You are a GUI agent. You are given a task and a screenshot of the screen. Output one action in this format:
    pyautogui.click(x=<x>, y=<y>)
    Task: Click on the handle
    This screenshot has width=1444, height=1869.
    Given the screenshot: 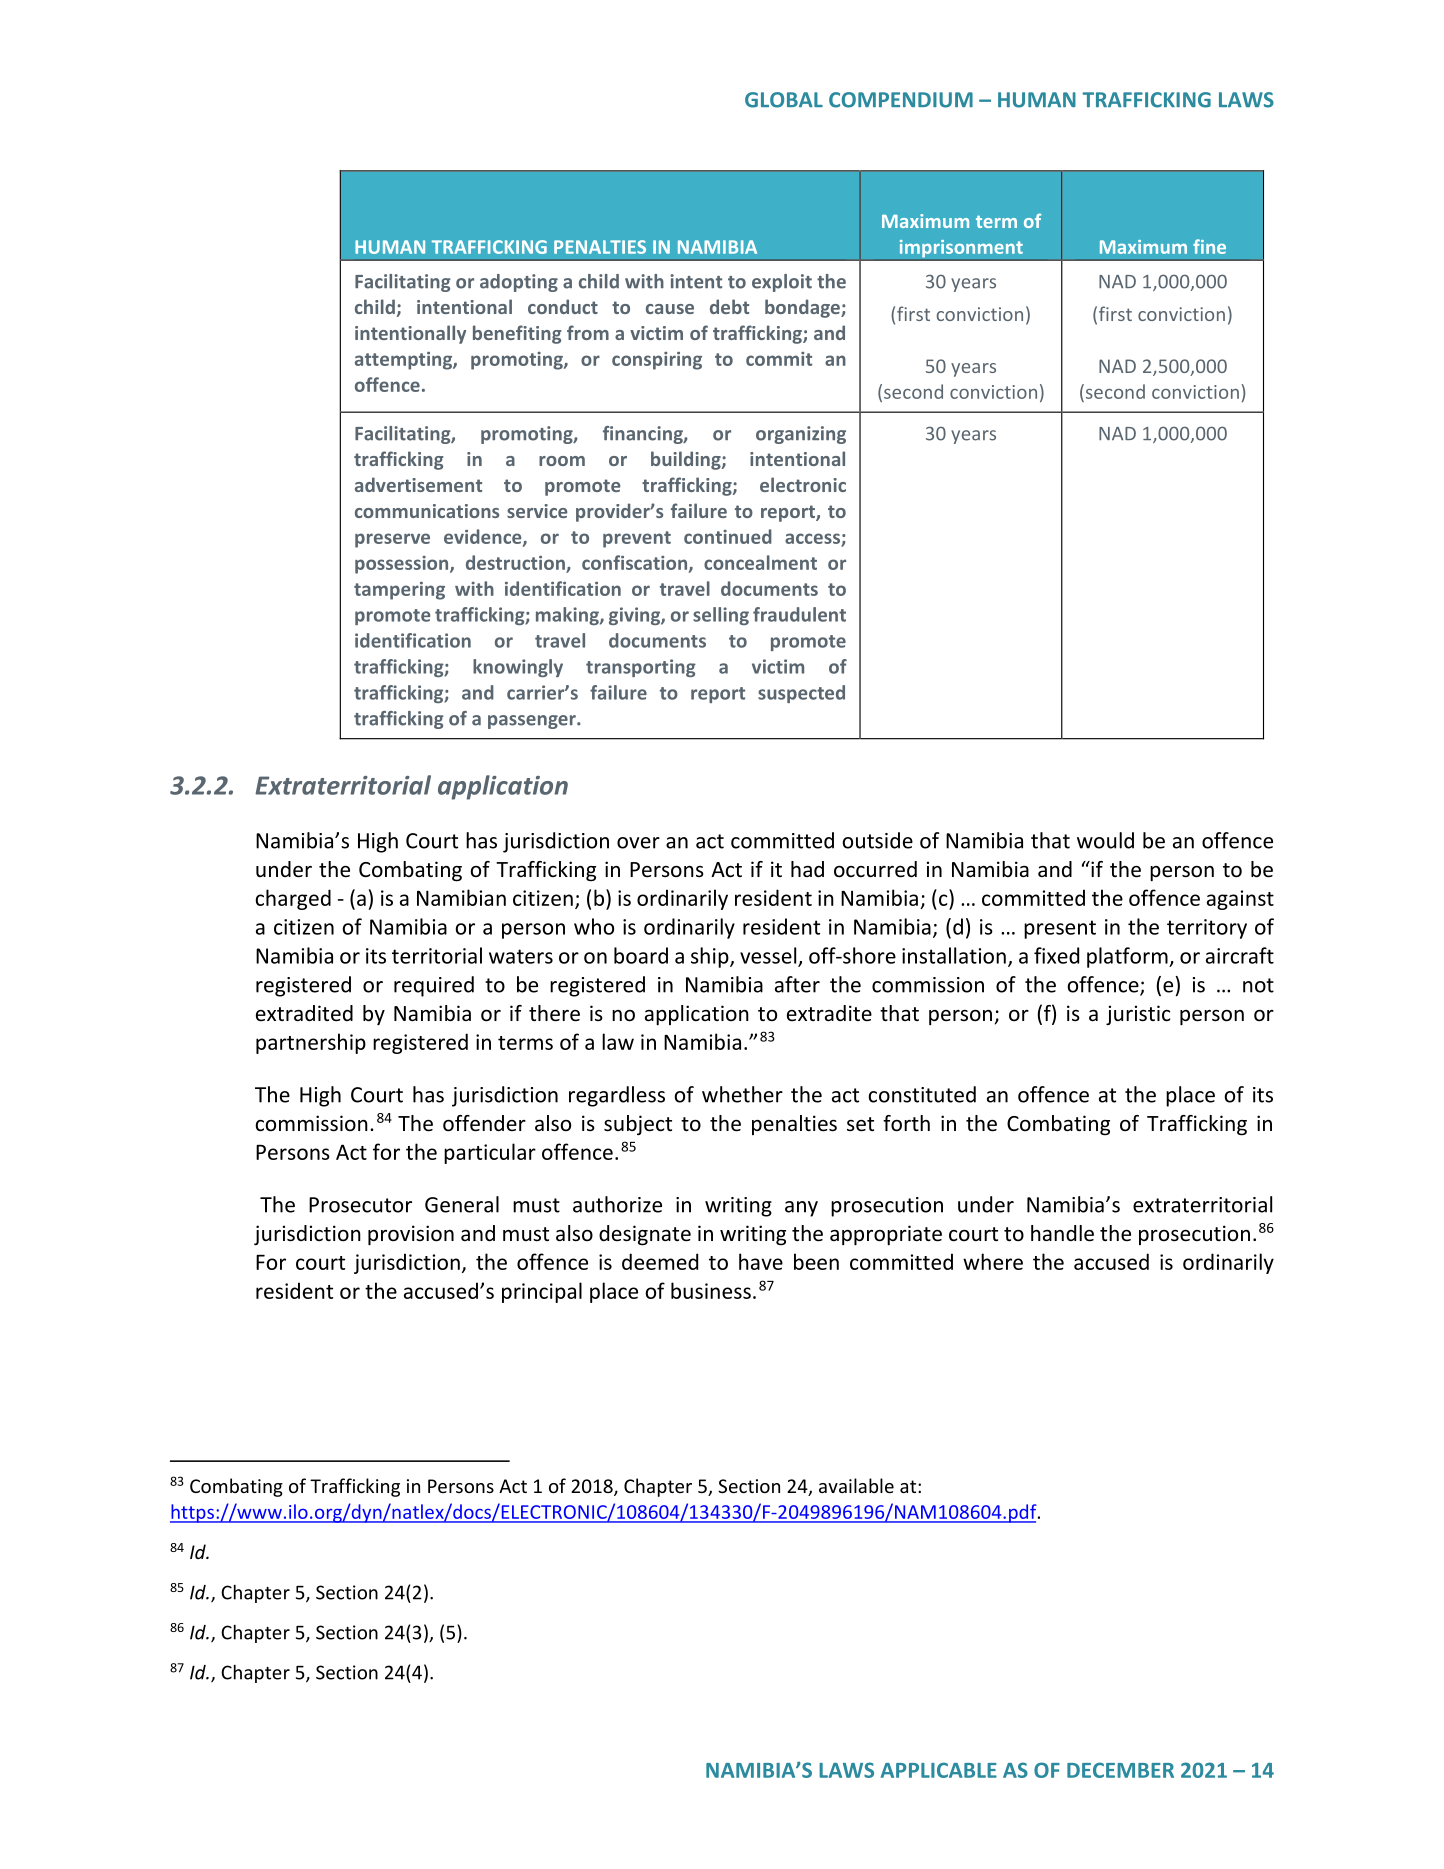 What is the action you would take?
    pyautogui.click(x=1062, y=1233)
